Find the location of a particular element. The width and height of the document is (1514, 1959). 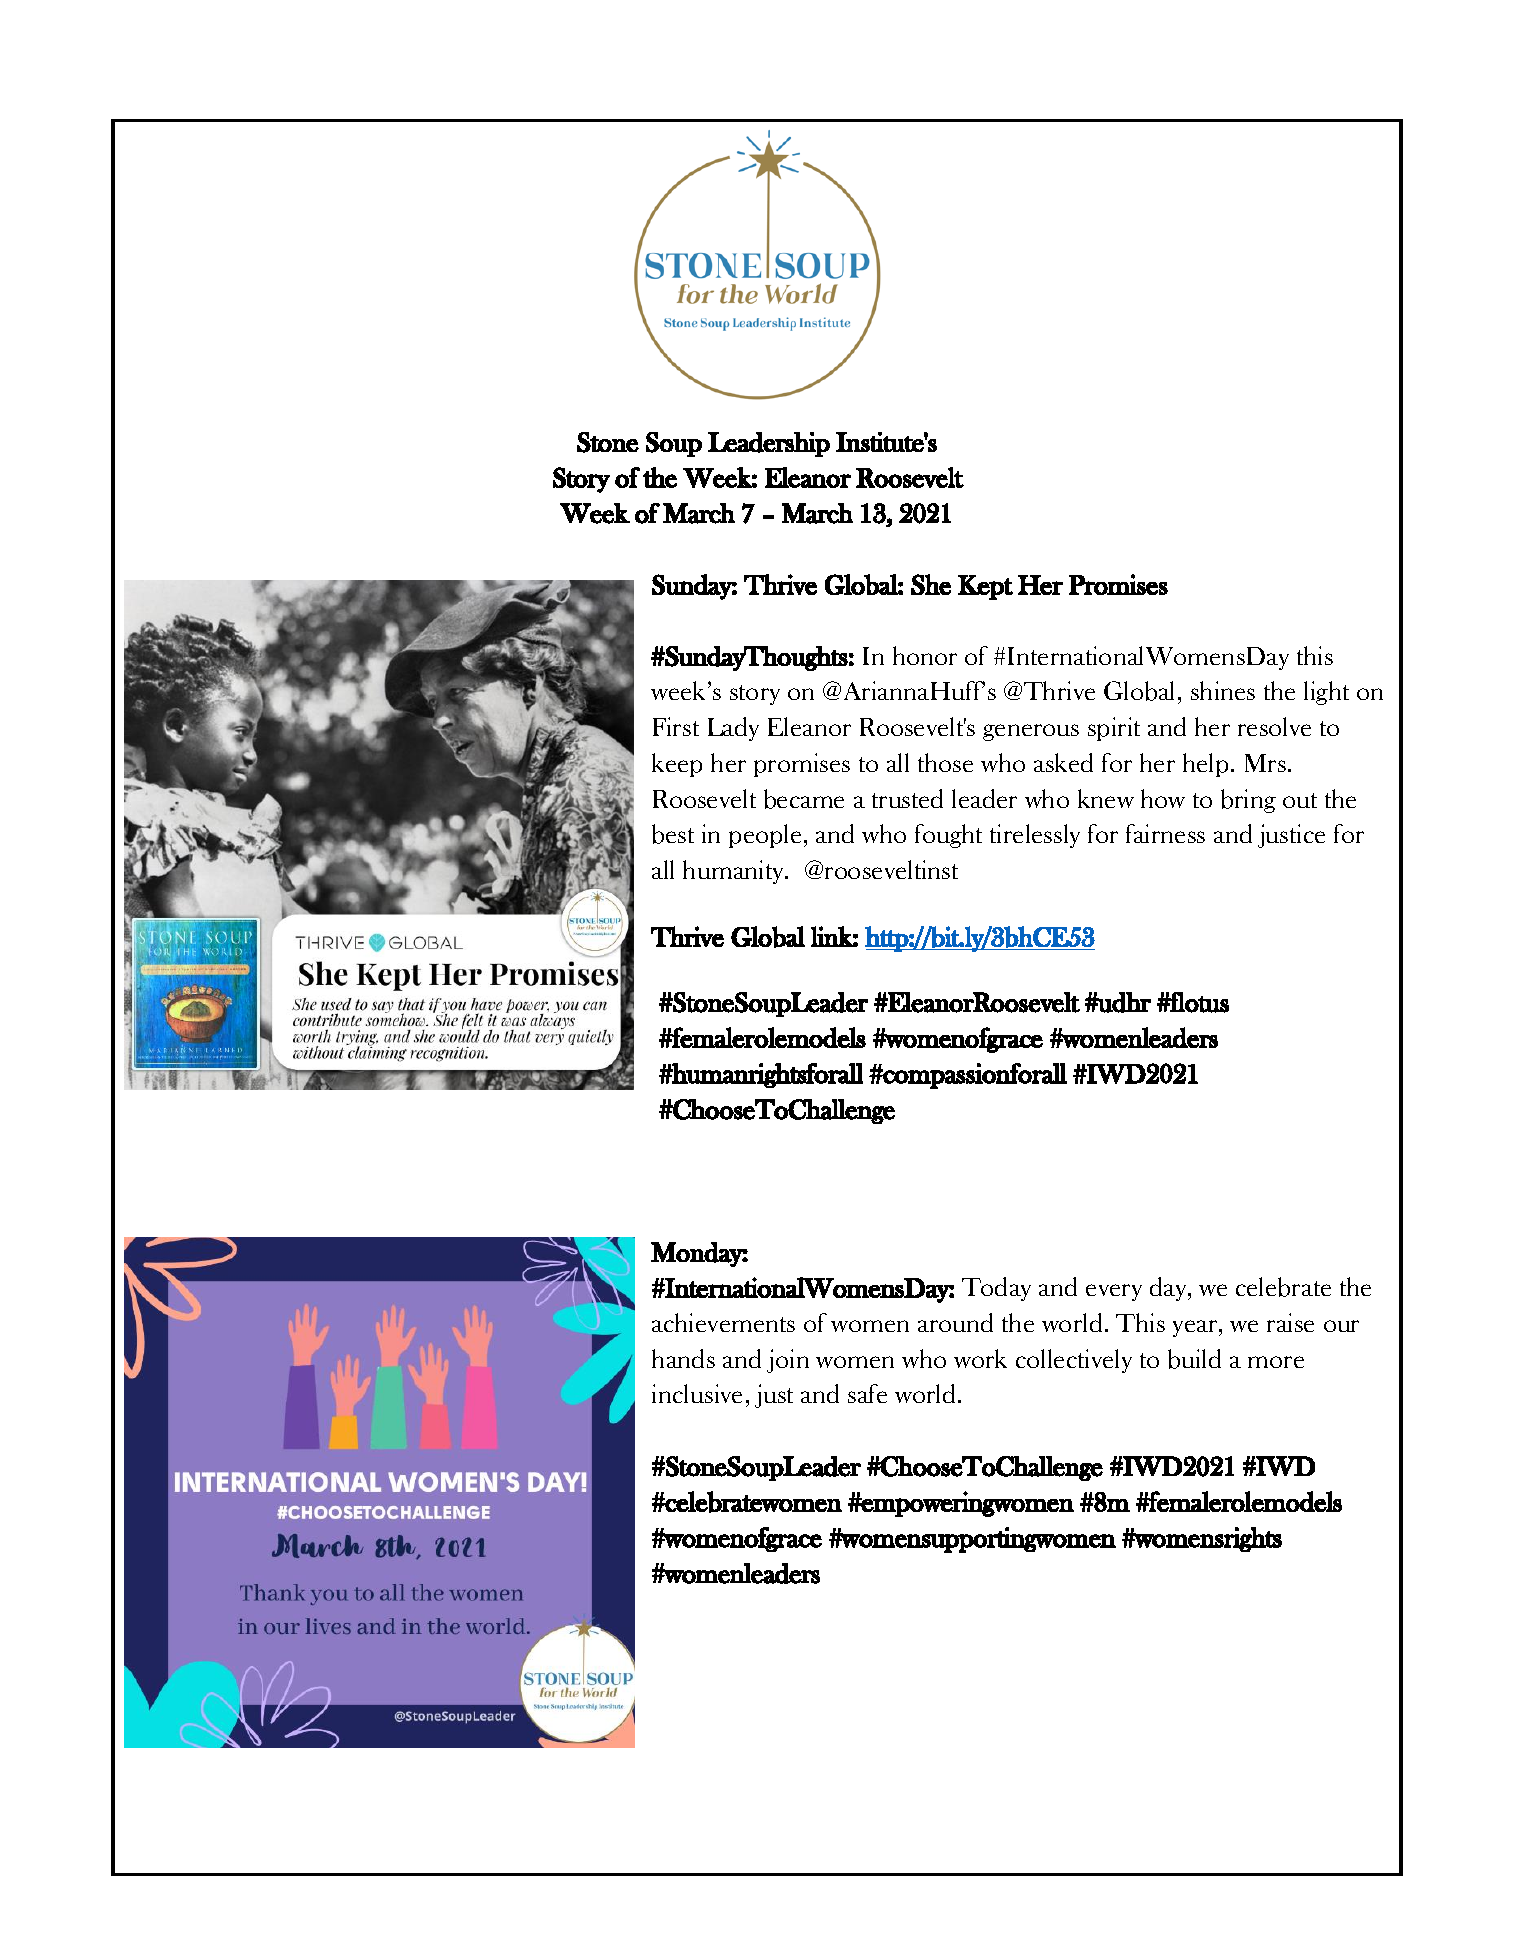

work is located at coordinates (980, 1358).
